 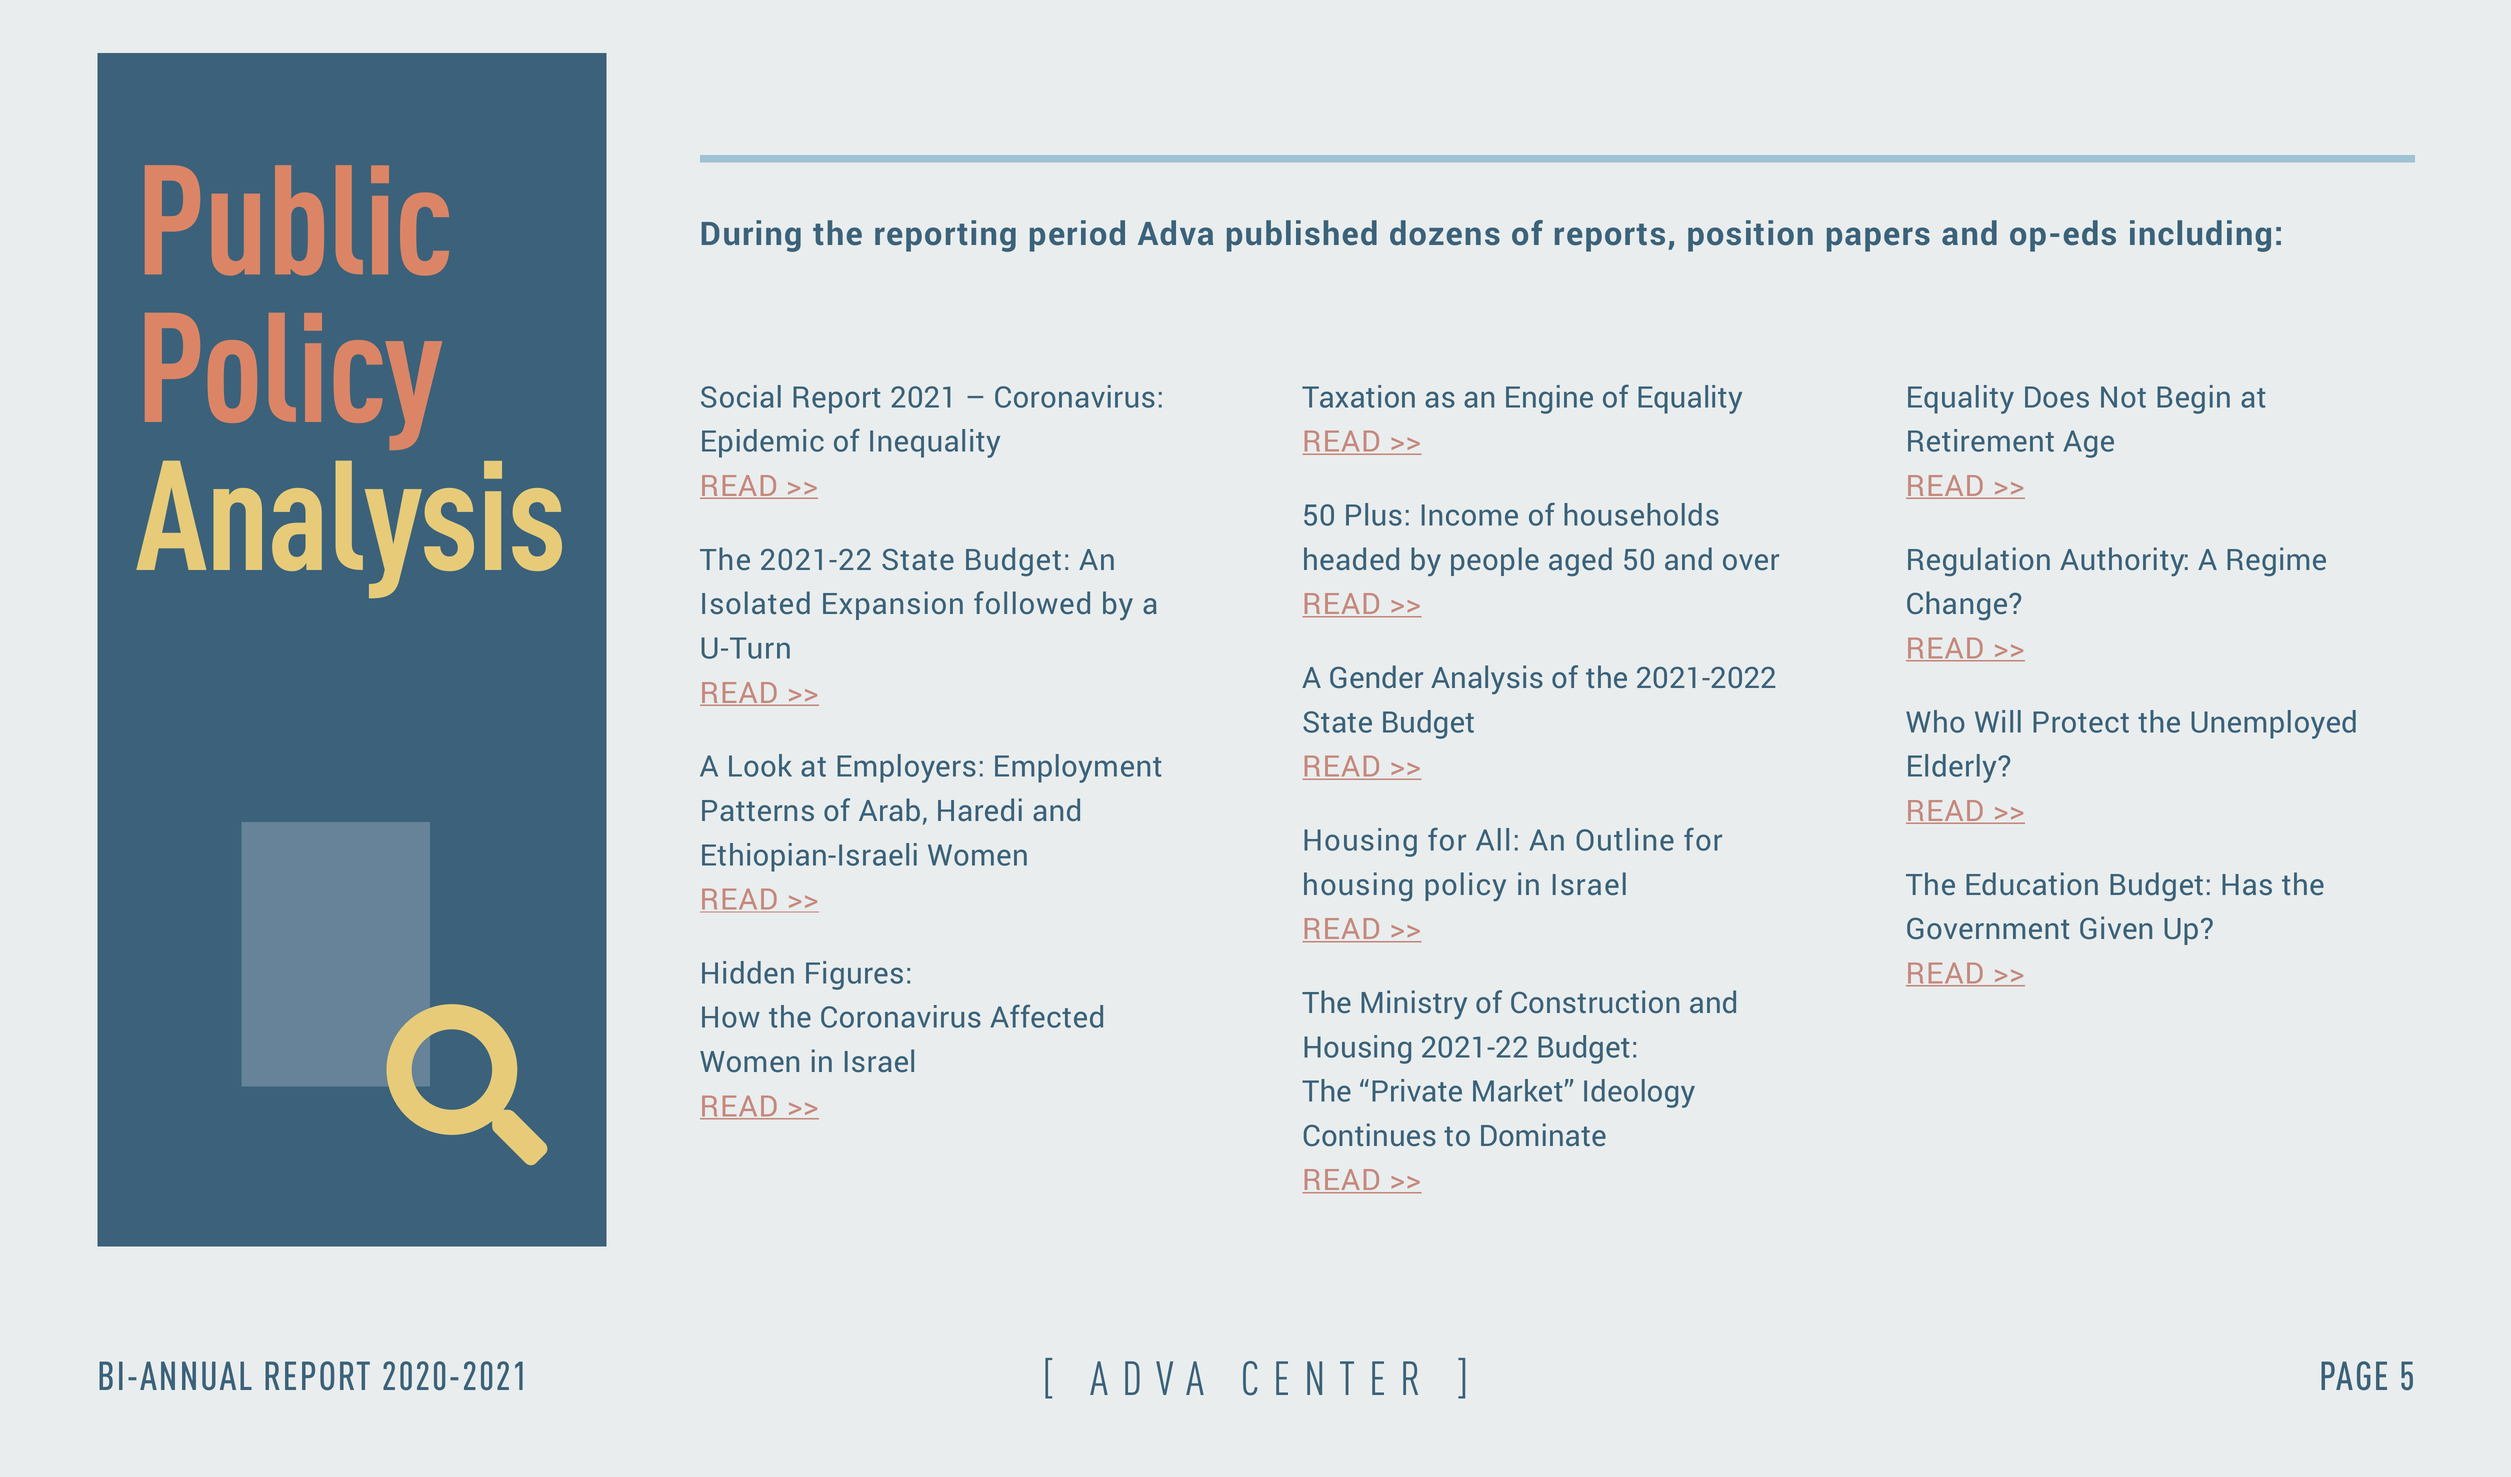 I want to click on Change, so click(x=1958, y=605).
